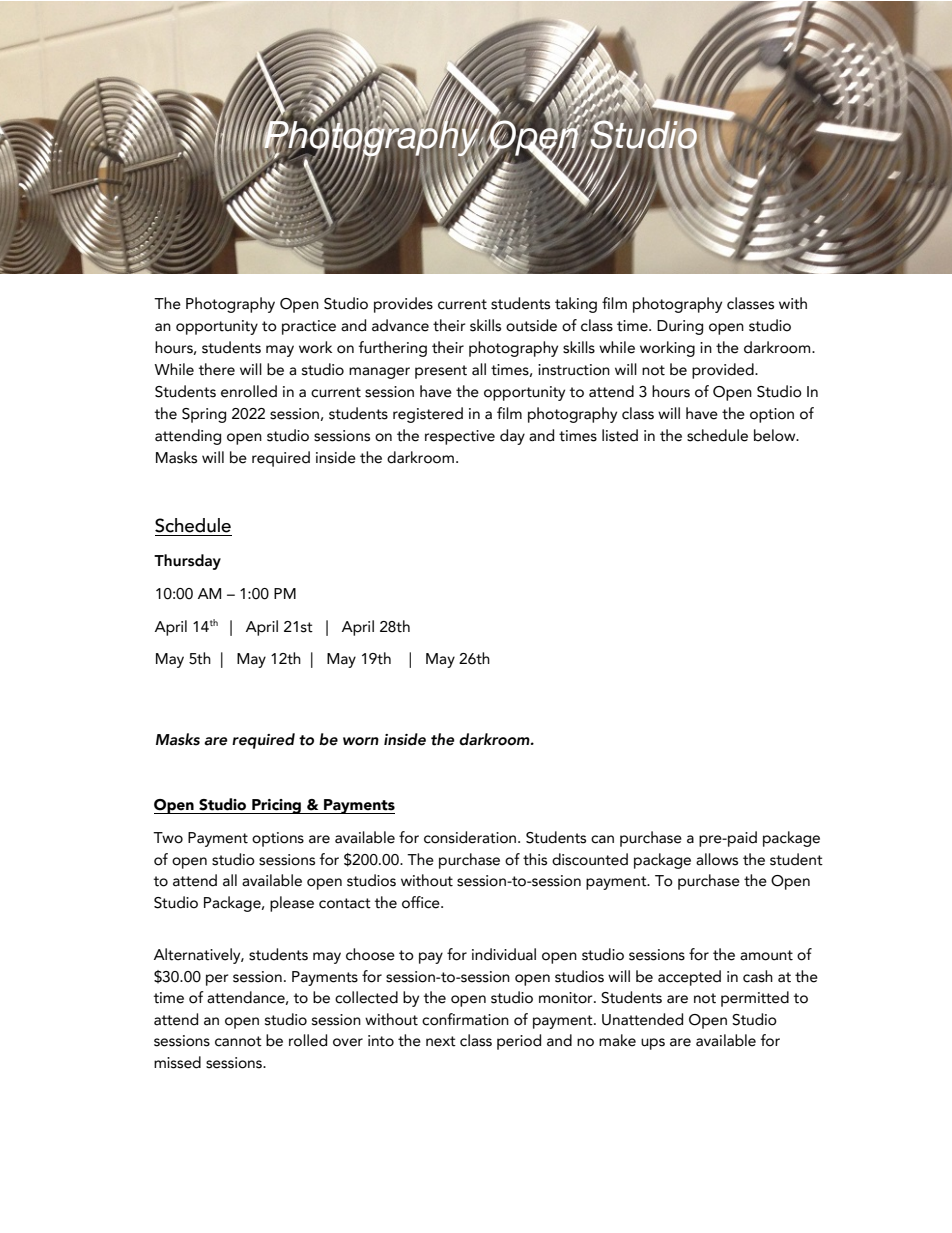  Describe the element at coordinates (277, 806) in the document. I see `Pricing` at that location.
